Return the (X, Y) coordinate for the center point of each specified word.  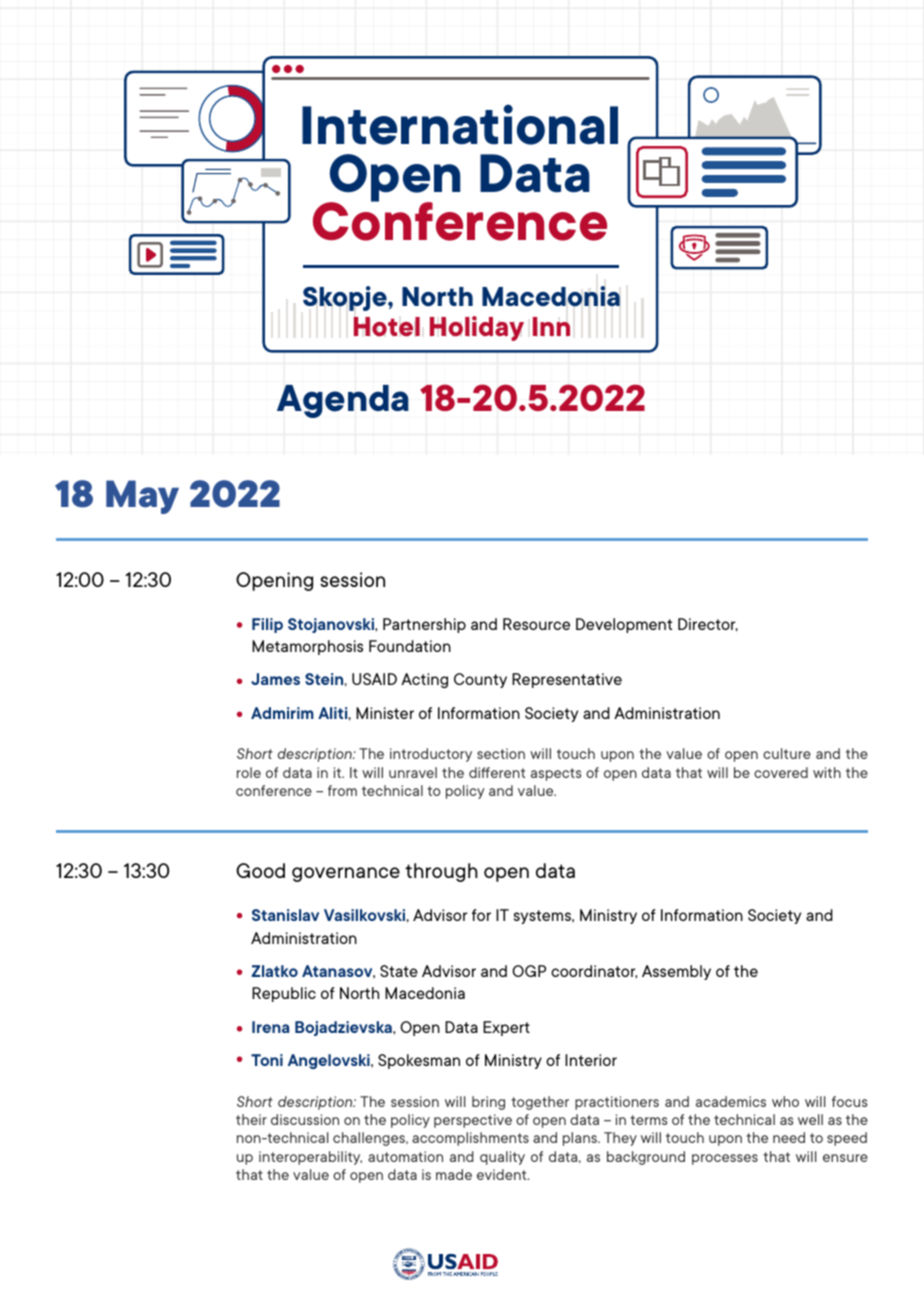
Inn (551, 326)
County (480, 680)
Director (708, 625)
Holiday (477, 328)
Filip (267, 625)
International (460, 124)
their (251, 1119)
